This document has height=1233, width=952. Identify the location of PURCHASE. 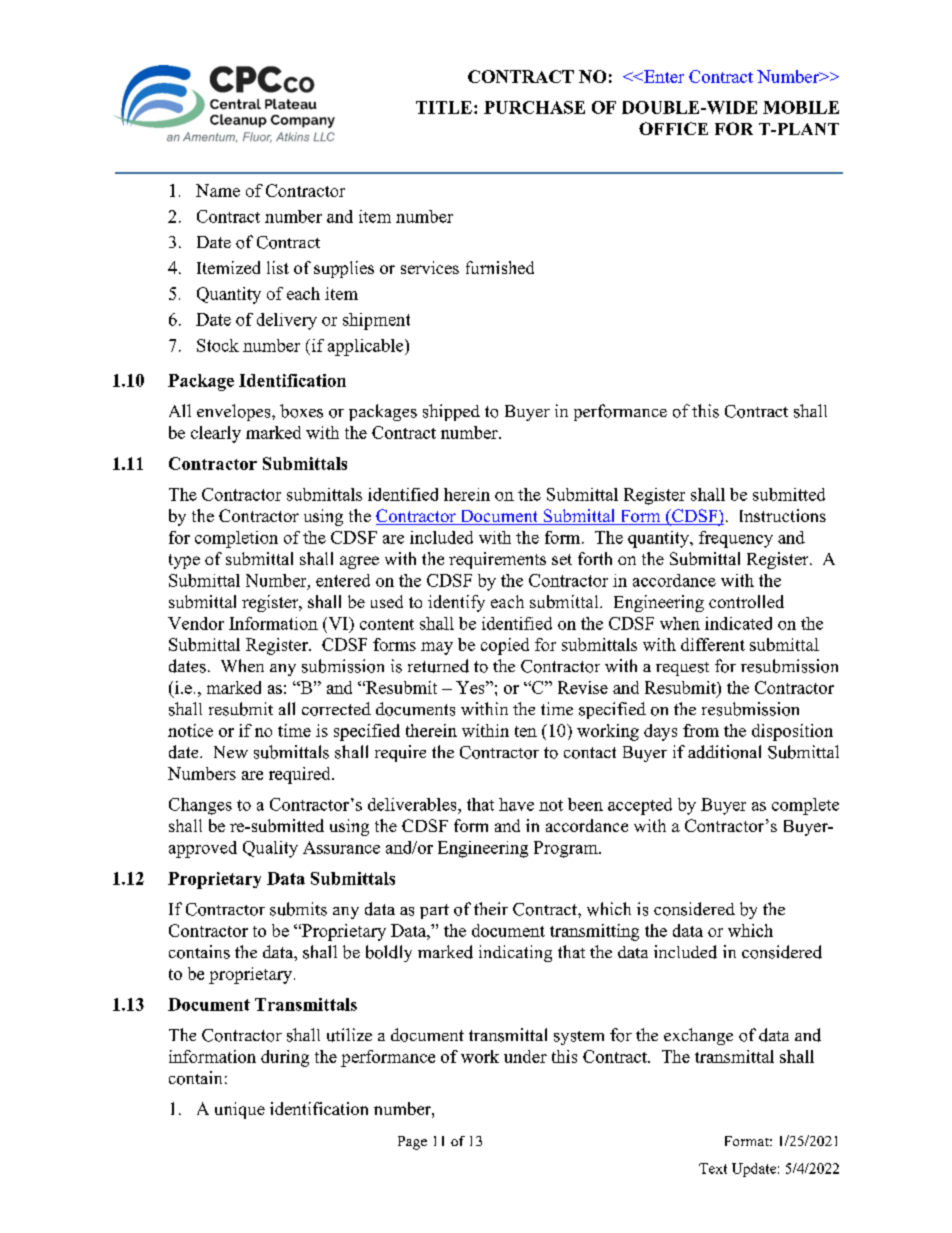
(534, 107).
